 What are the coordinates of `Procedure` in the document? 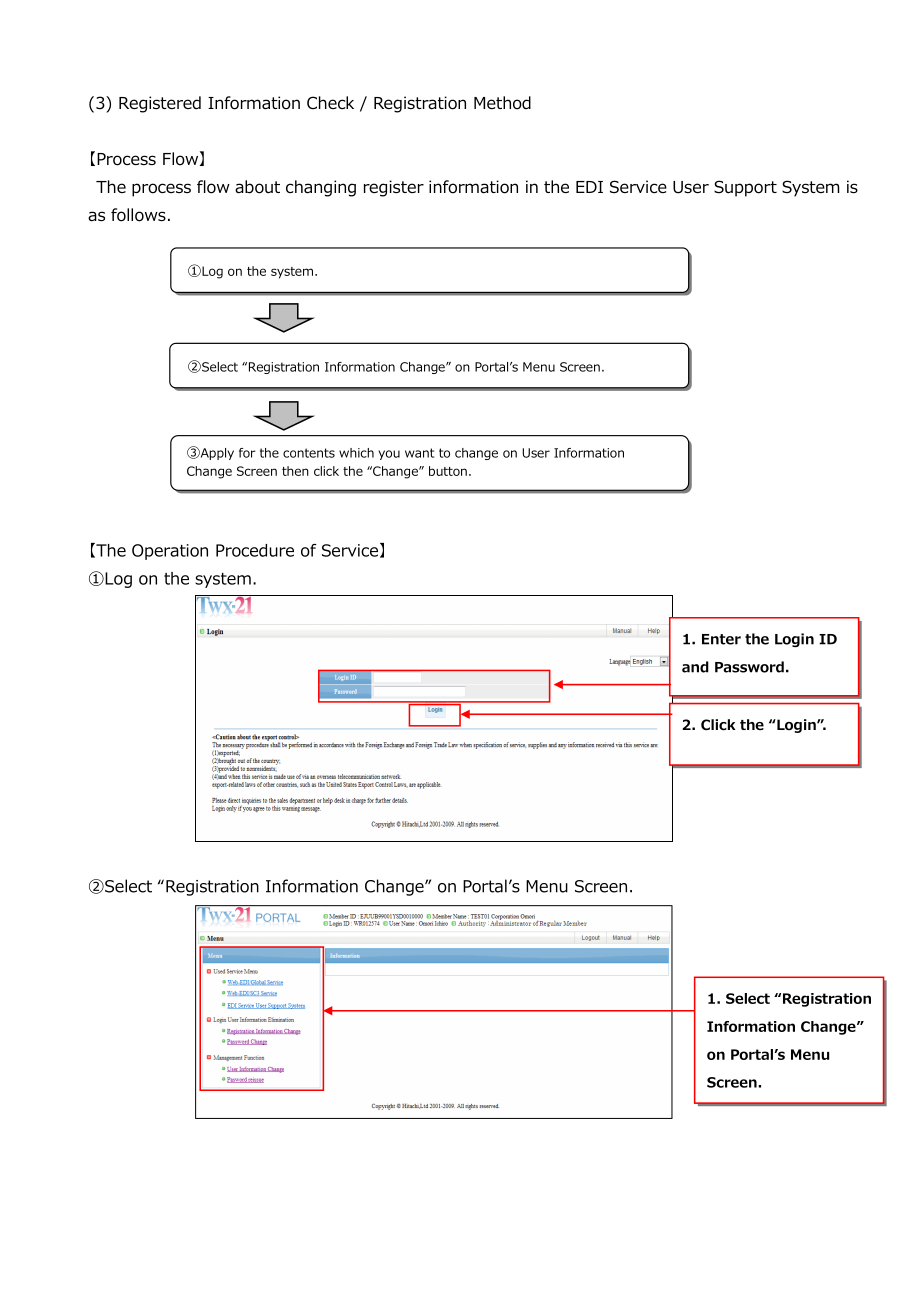 It's located at (255, 550).
